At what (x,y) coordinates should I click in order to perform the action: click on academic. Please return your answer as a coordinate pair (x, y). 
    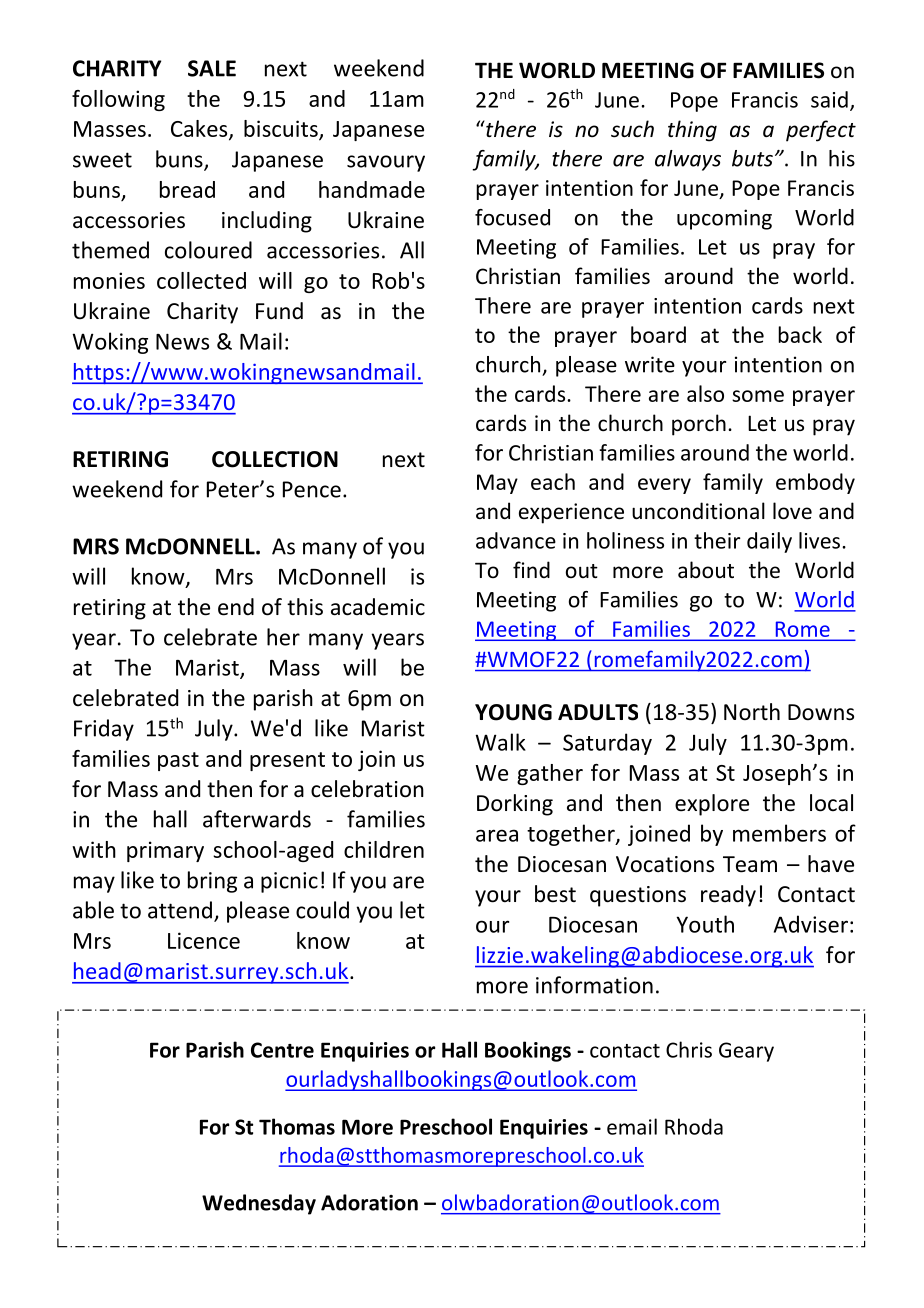
    Looking at the image, I should click on (378, 607).
